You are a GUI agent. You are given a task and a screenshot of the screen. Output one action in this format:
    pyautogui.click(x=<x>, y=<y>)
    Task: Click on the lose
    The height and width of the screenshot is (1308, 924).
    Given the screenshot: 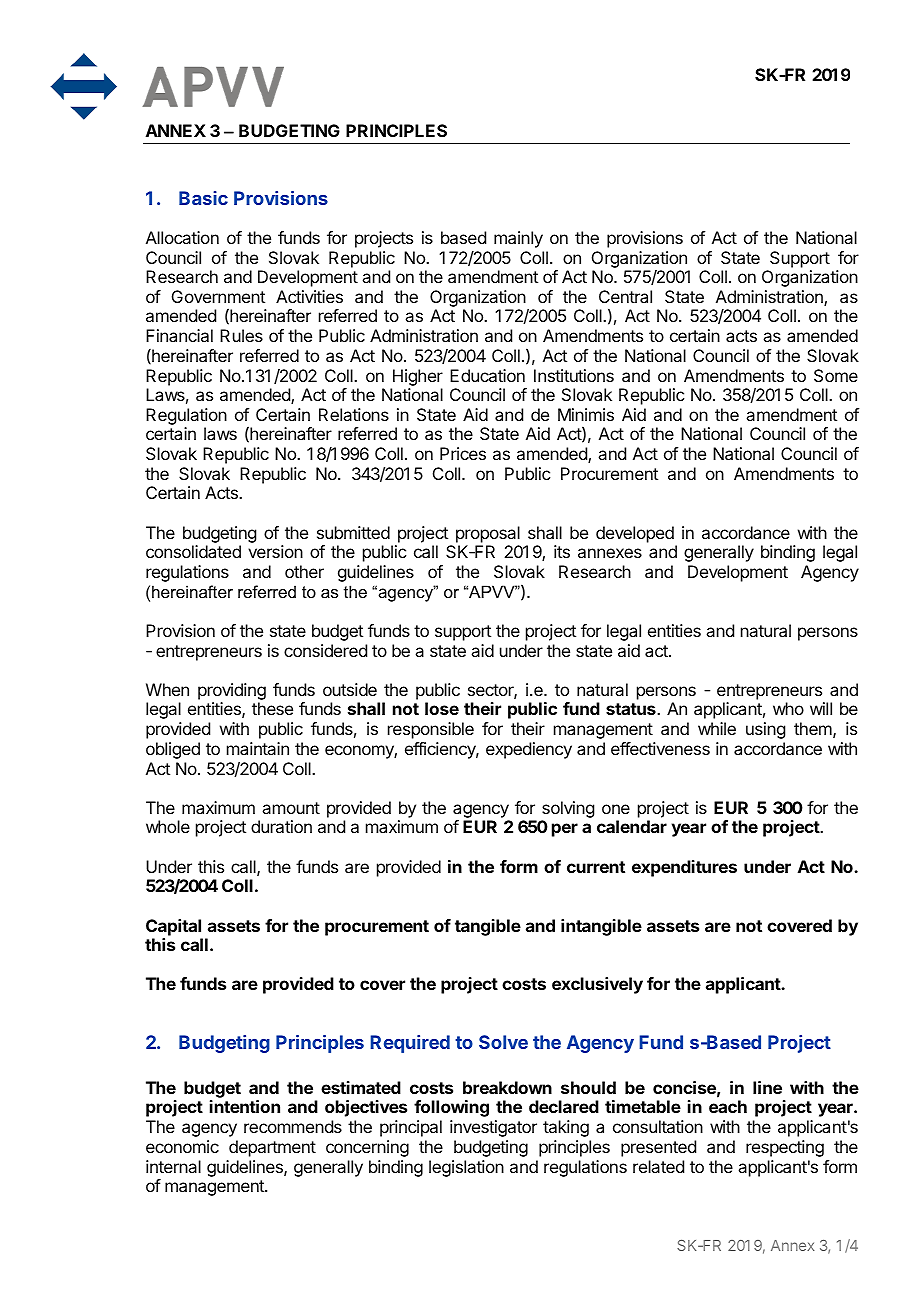 What is the action you would take?
    pyautogui.click(x=442, y=708)
